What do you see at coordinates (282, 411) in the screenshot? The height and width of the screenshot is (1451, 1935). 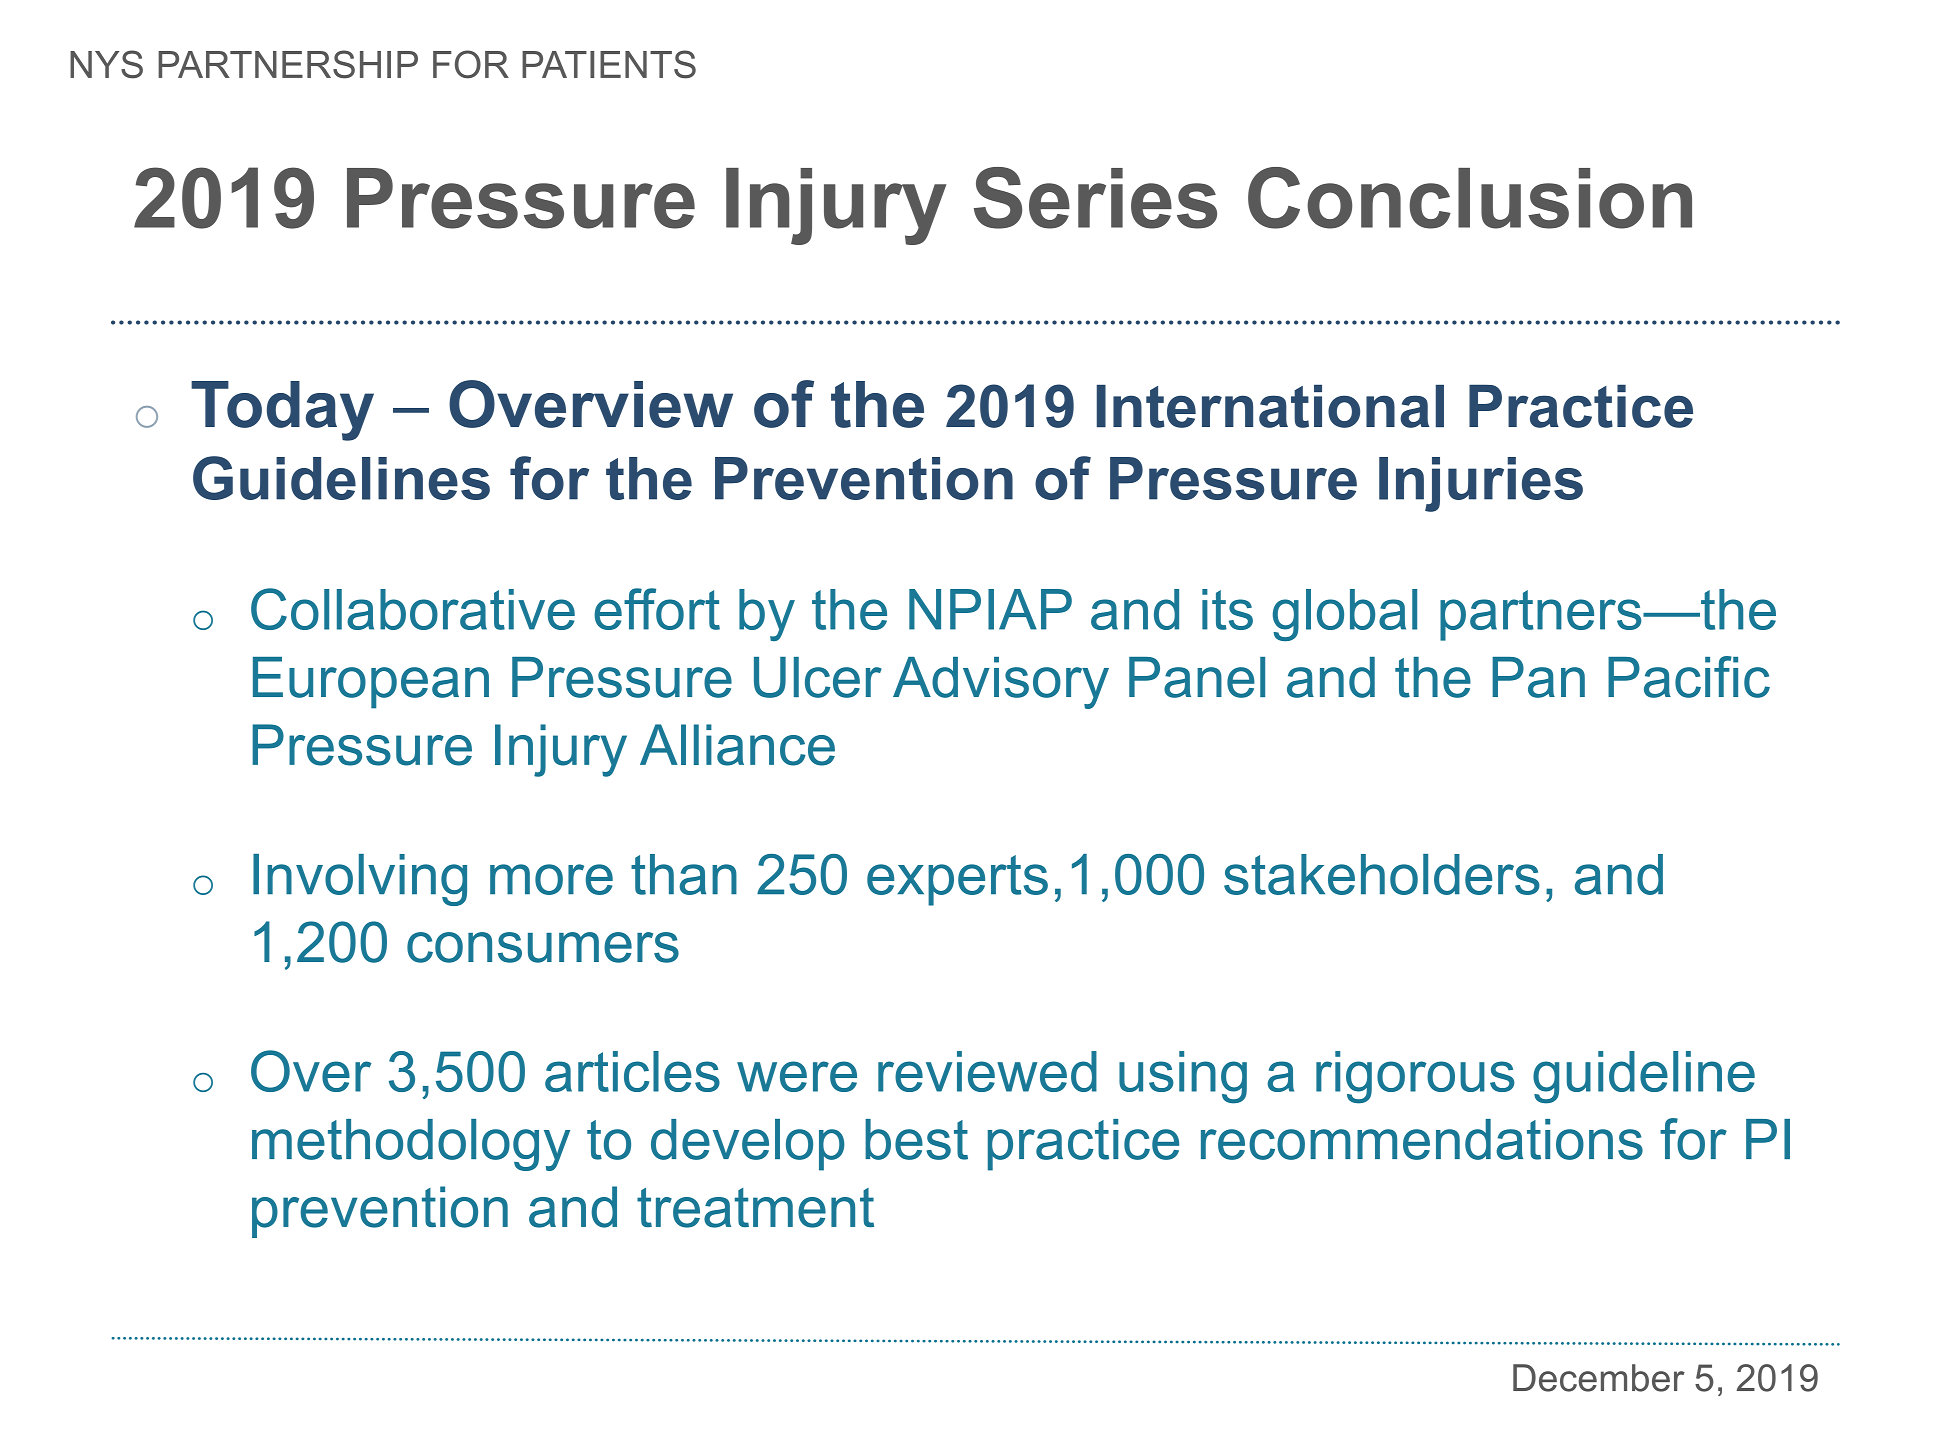 I see `Today` at bounding box center [282, 411].
